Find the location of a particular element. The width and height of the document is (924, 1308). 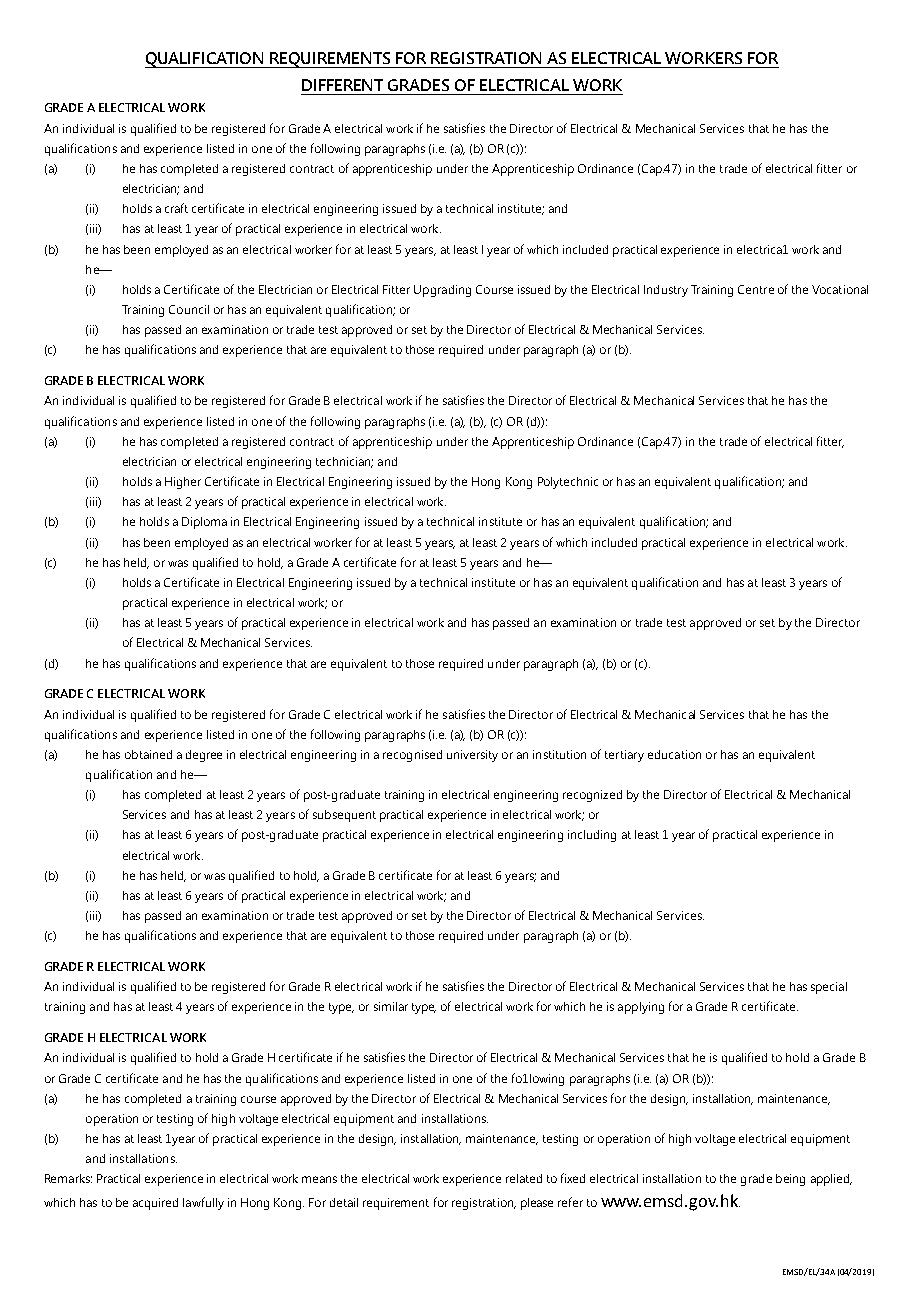

education is located at coordinates (674, 754).
